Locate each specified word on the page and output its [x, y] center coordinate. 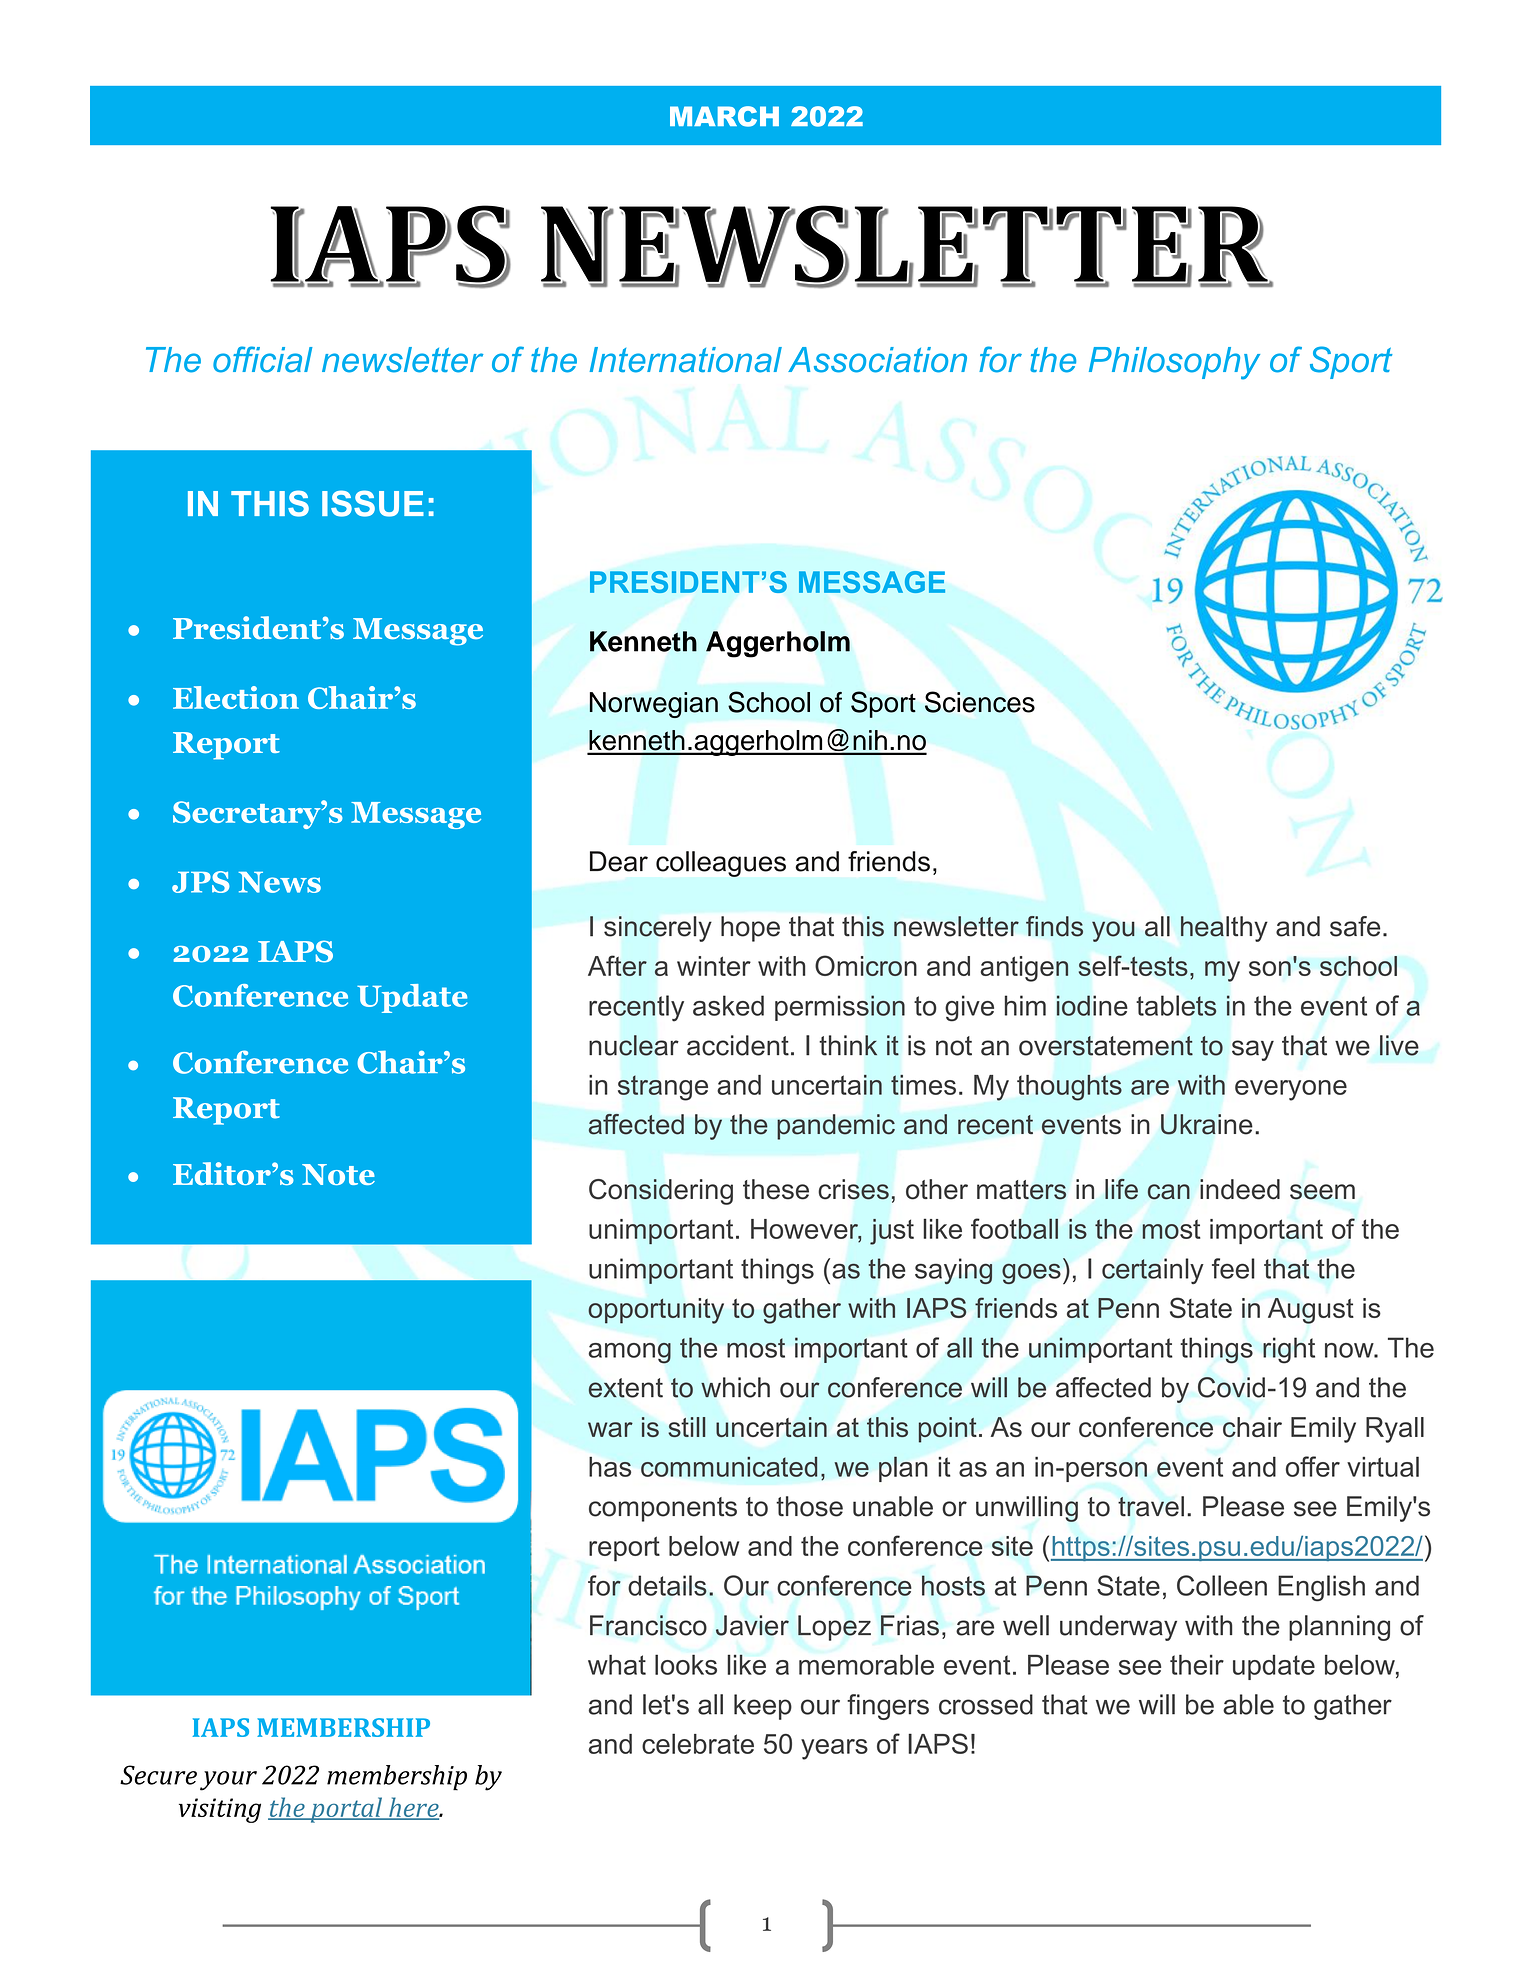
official [263, 359]
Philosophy [1174, 363]
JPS [201, 882]
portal [346, 1810]
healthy [1224, 929]
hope [750, 929]
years [834, 1749]
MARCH [724, 116]
